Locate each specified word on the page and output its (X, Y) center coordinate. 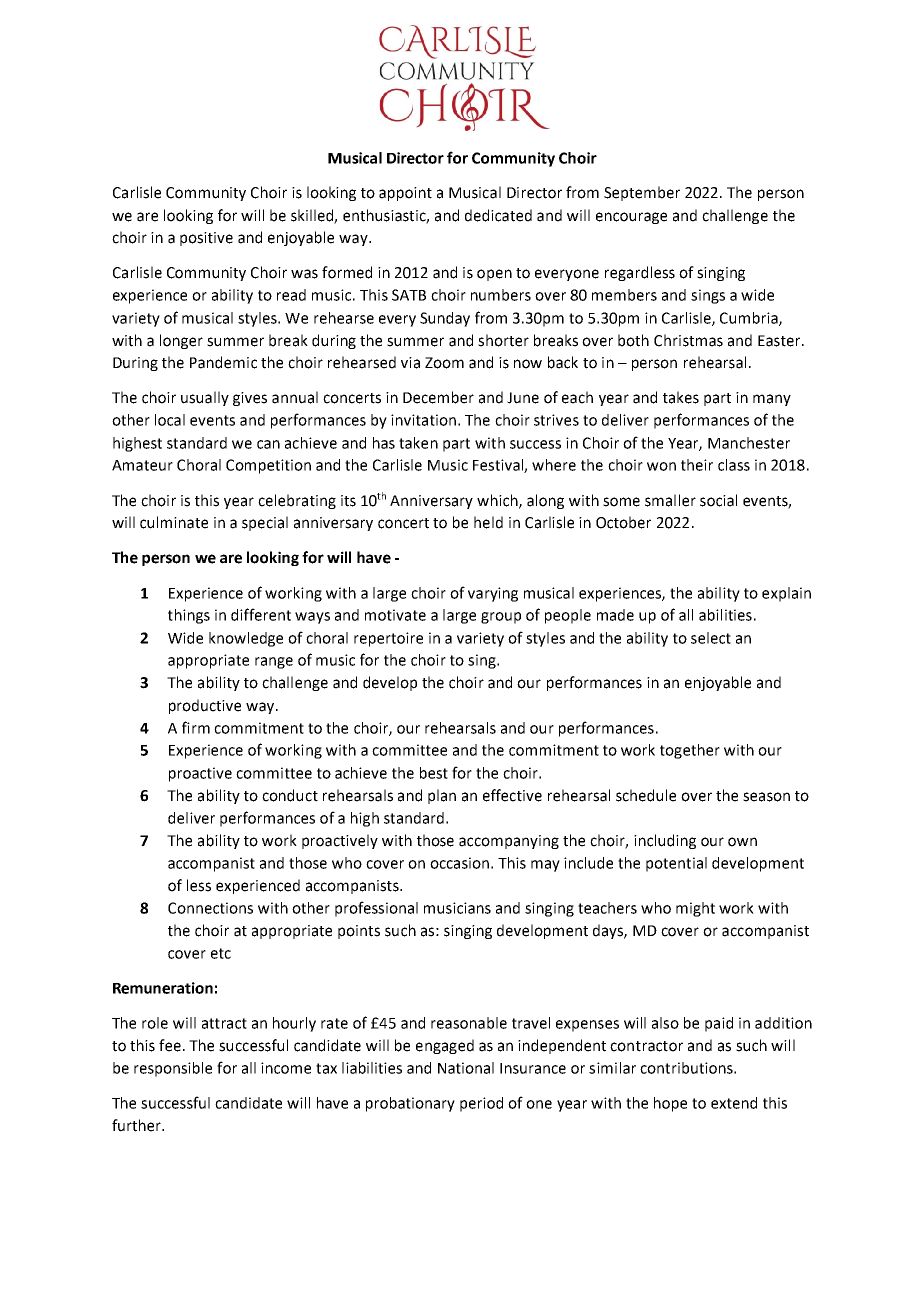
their (697, 465)
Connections (210, 908)
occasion (459, 863)
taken (418, 443)
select (711, 638)
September (642, 193)
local (170, 420)
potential (676, 864)
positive (206, 239)
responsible (173, 1069)
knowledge (246, 639)
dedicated (498, 215)
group (501, 618)
